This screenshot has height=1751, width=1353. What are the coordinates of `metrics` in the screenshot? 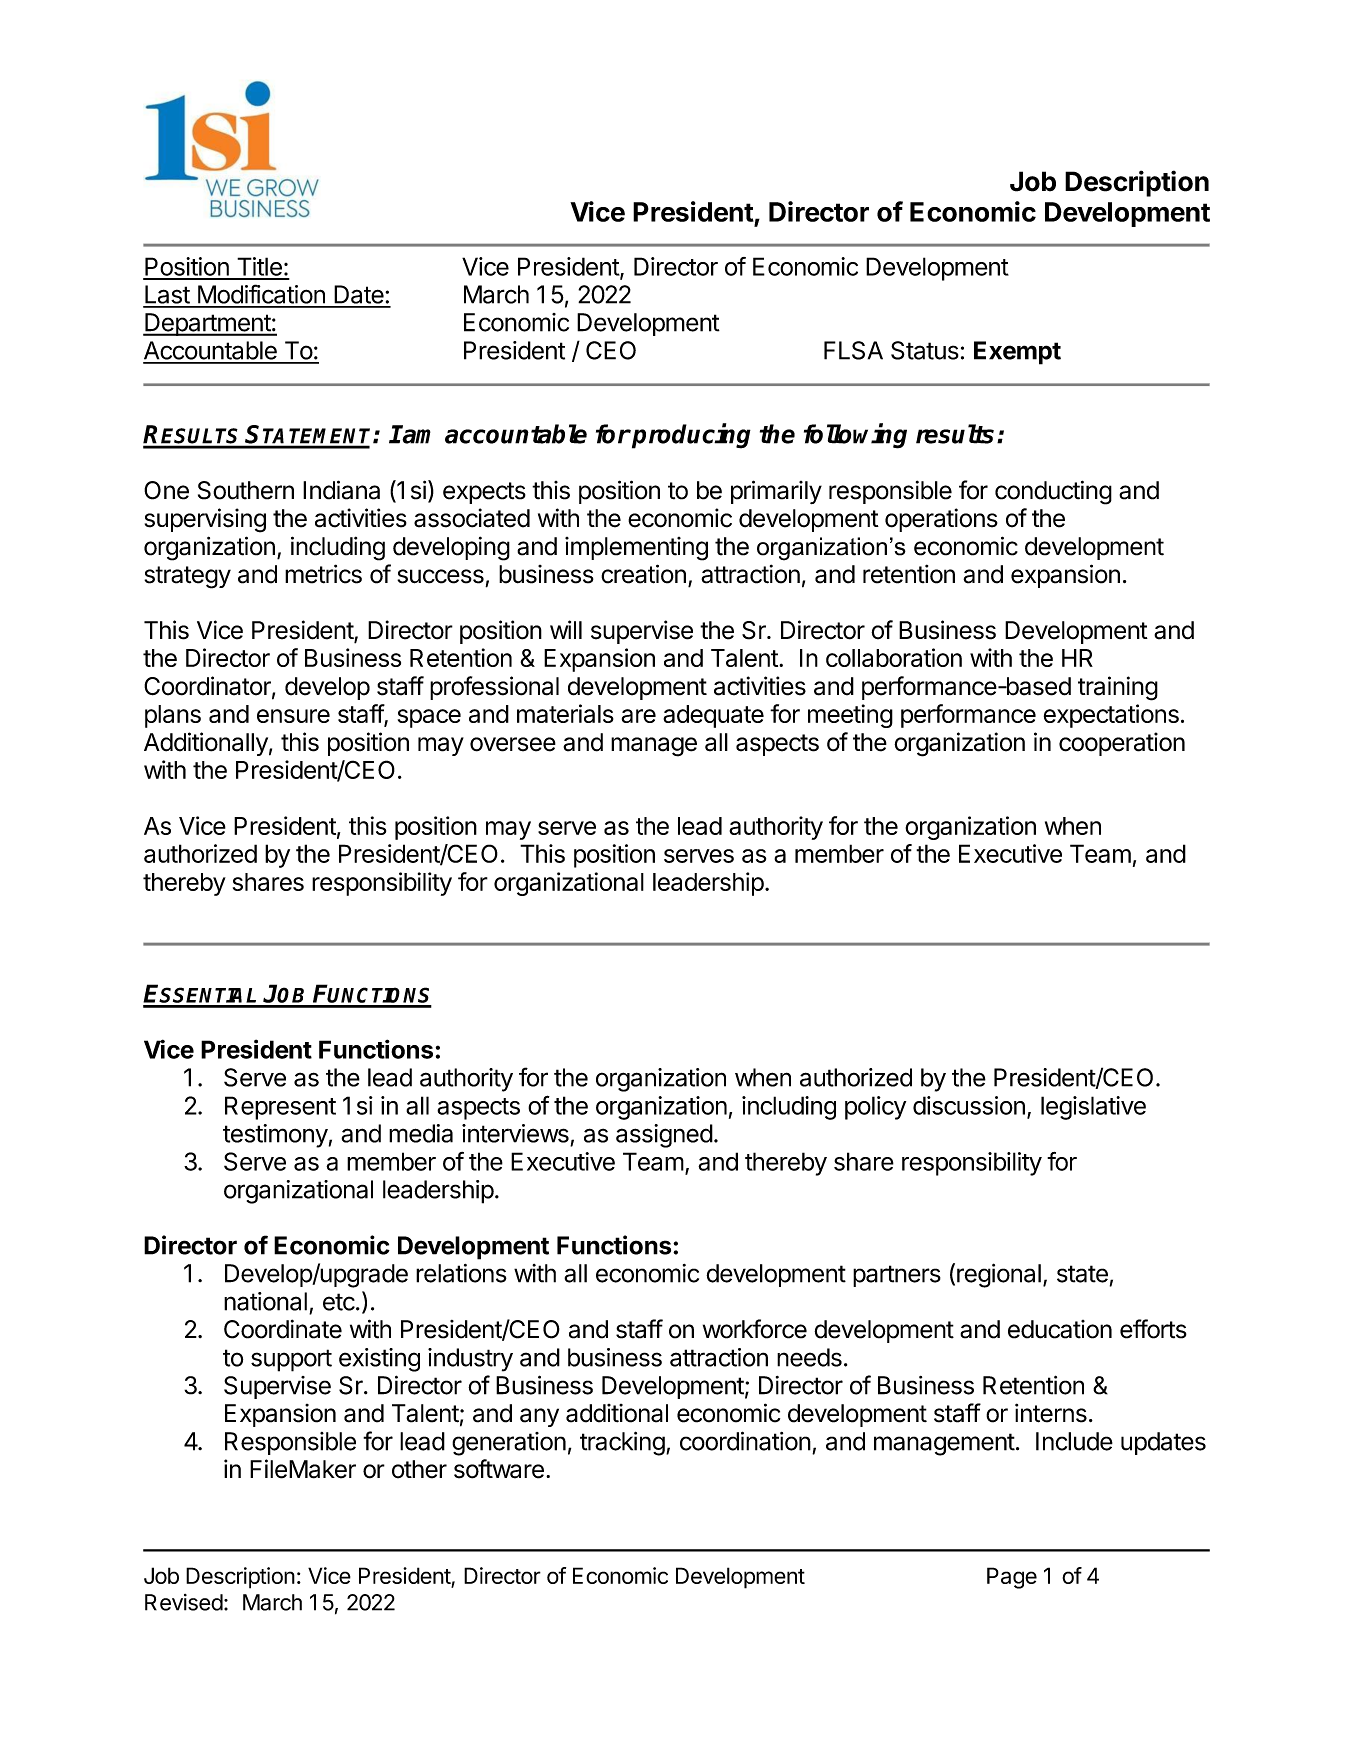 It's located at (323, 574).
